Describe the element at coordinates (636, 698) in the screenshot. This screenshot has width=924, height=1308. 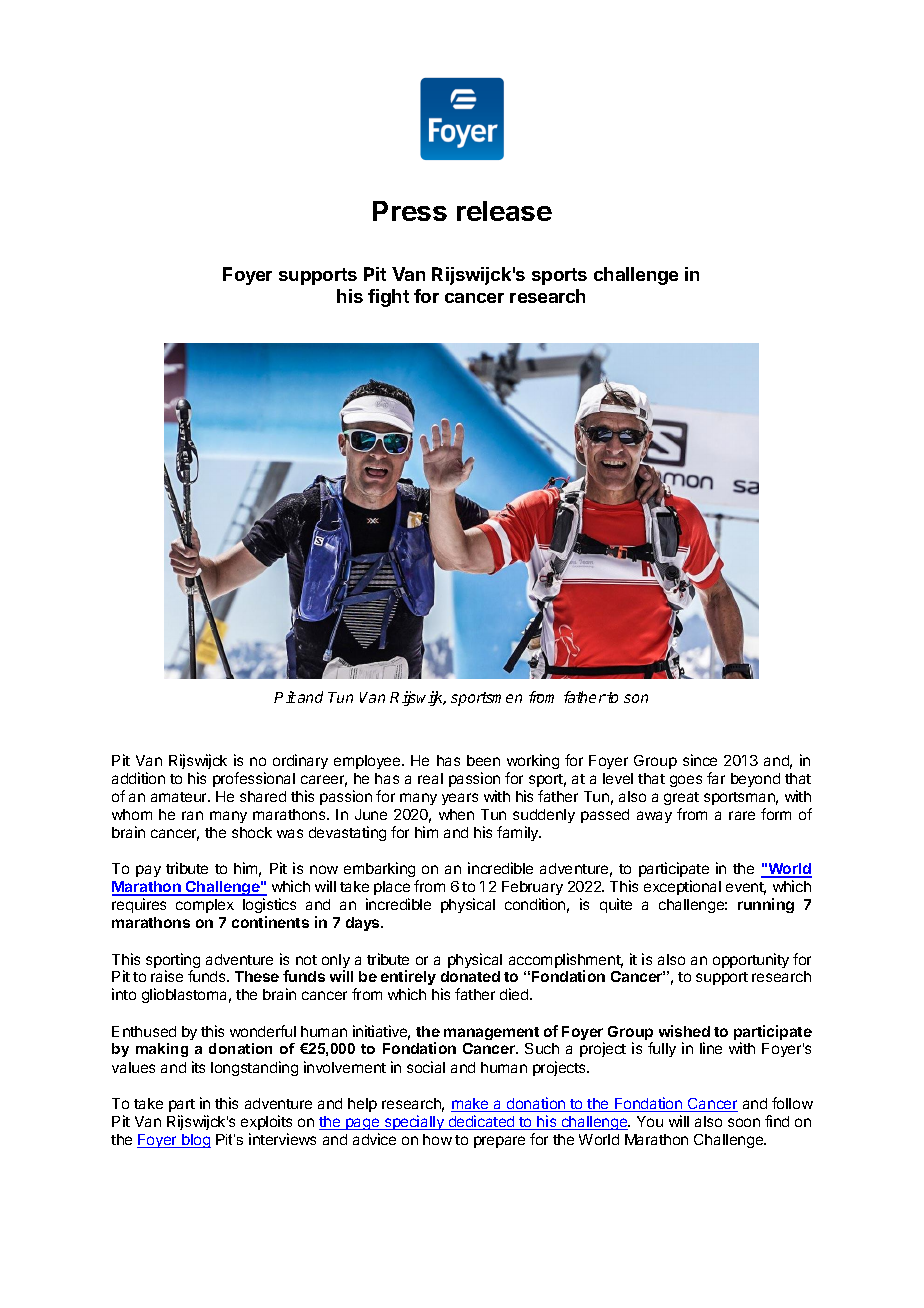
I see `son` at that location.
